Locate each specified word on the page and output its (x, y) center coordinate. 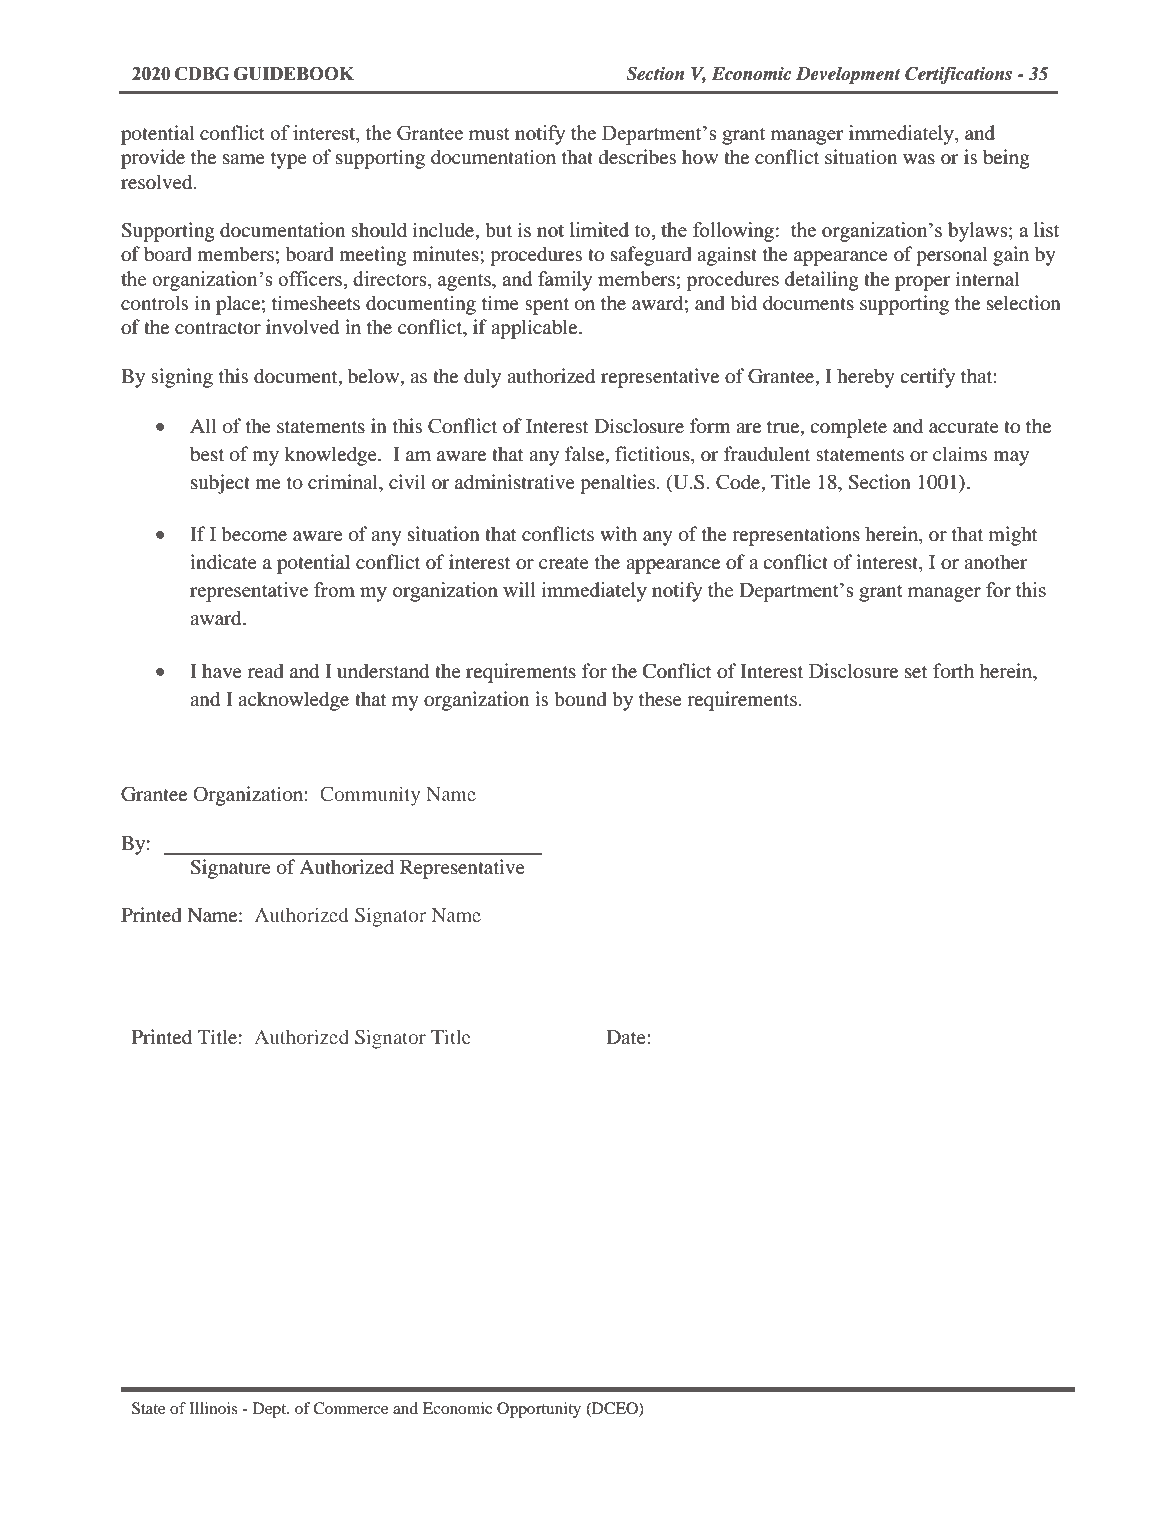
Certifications (958, 75)
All (203, 425)
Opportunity (539, 1410)
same (244, 159)
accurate (964, 427)
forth (953, 671)
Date (627, 1037)
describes (637, 157)
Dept (271, 1410)
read (266, 671)
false (586, 455)
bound (580, 699)
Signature (230, 869)
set (916, 672)
